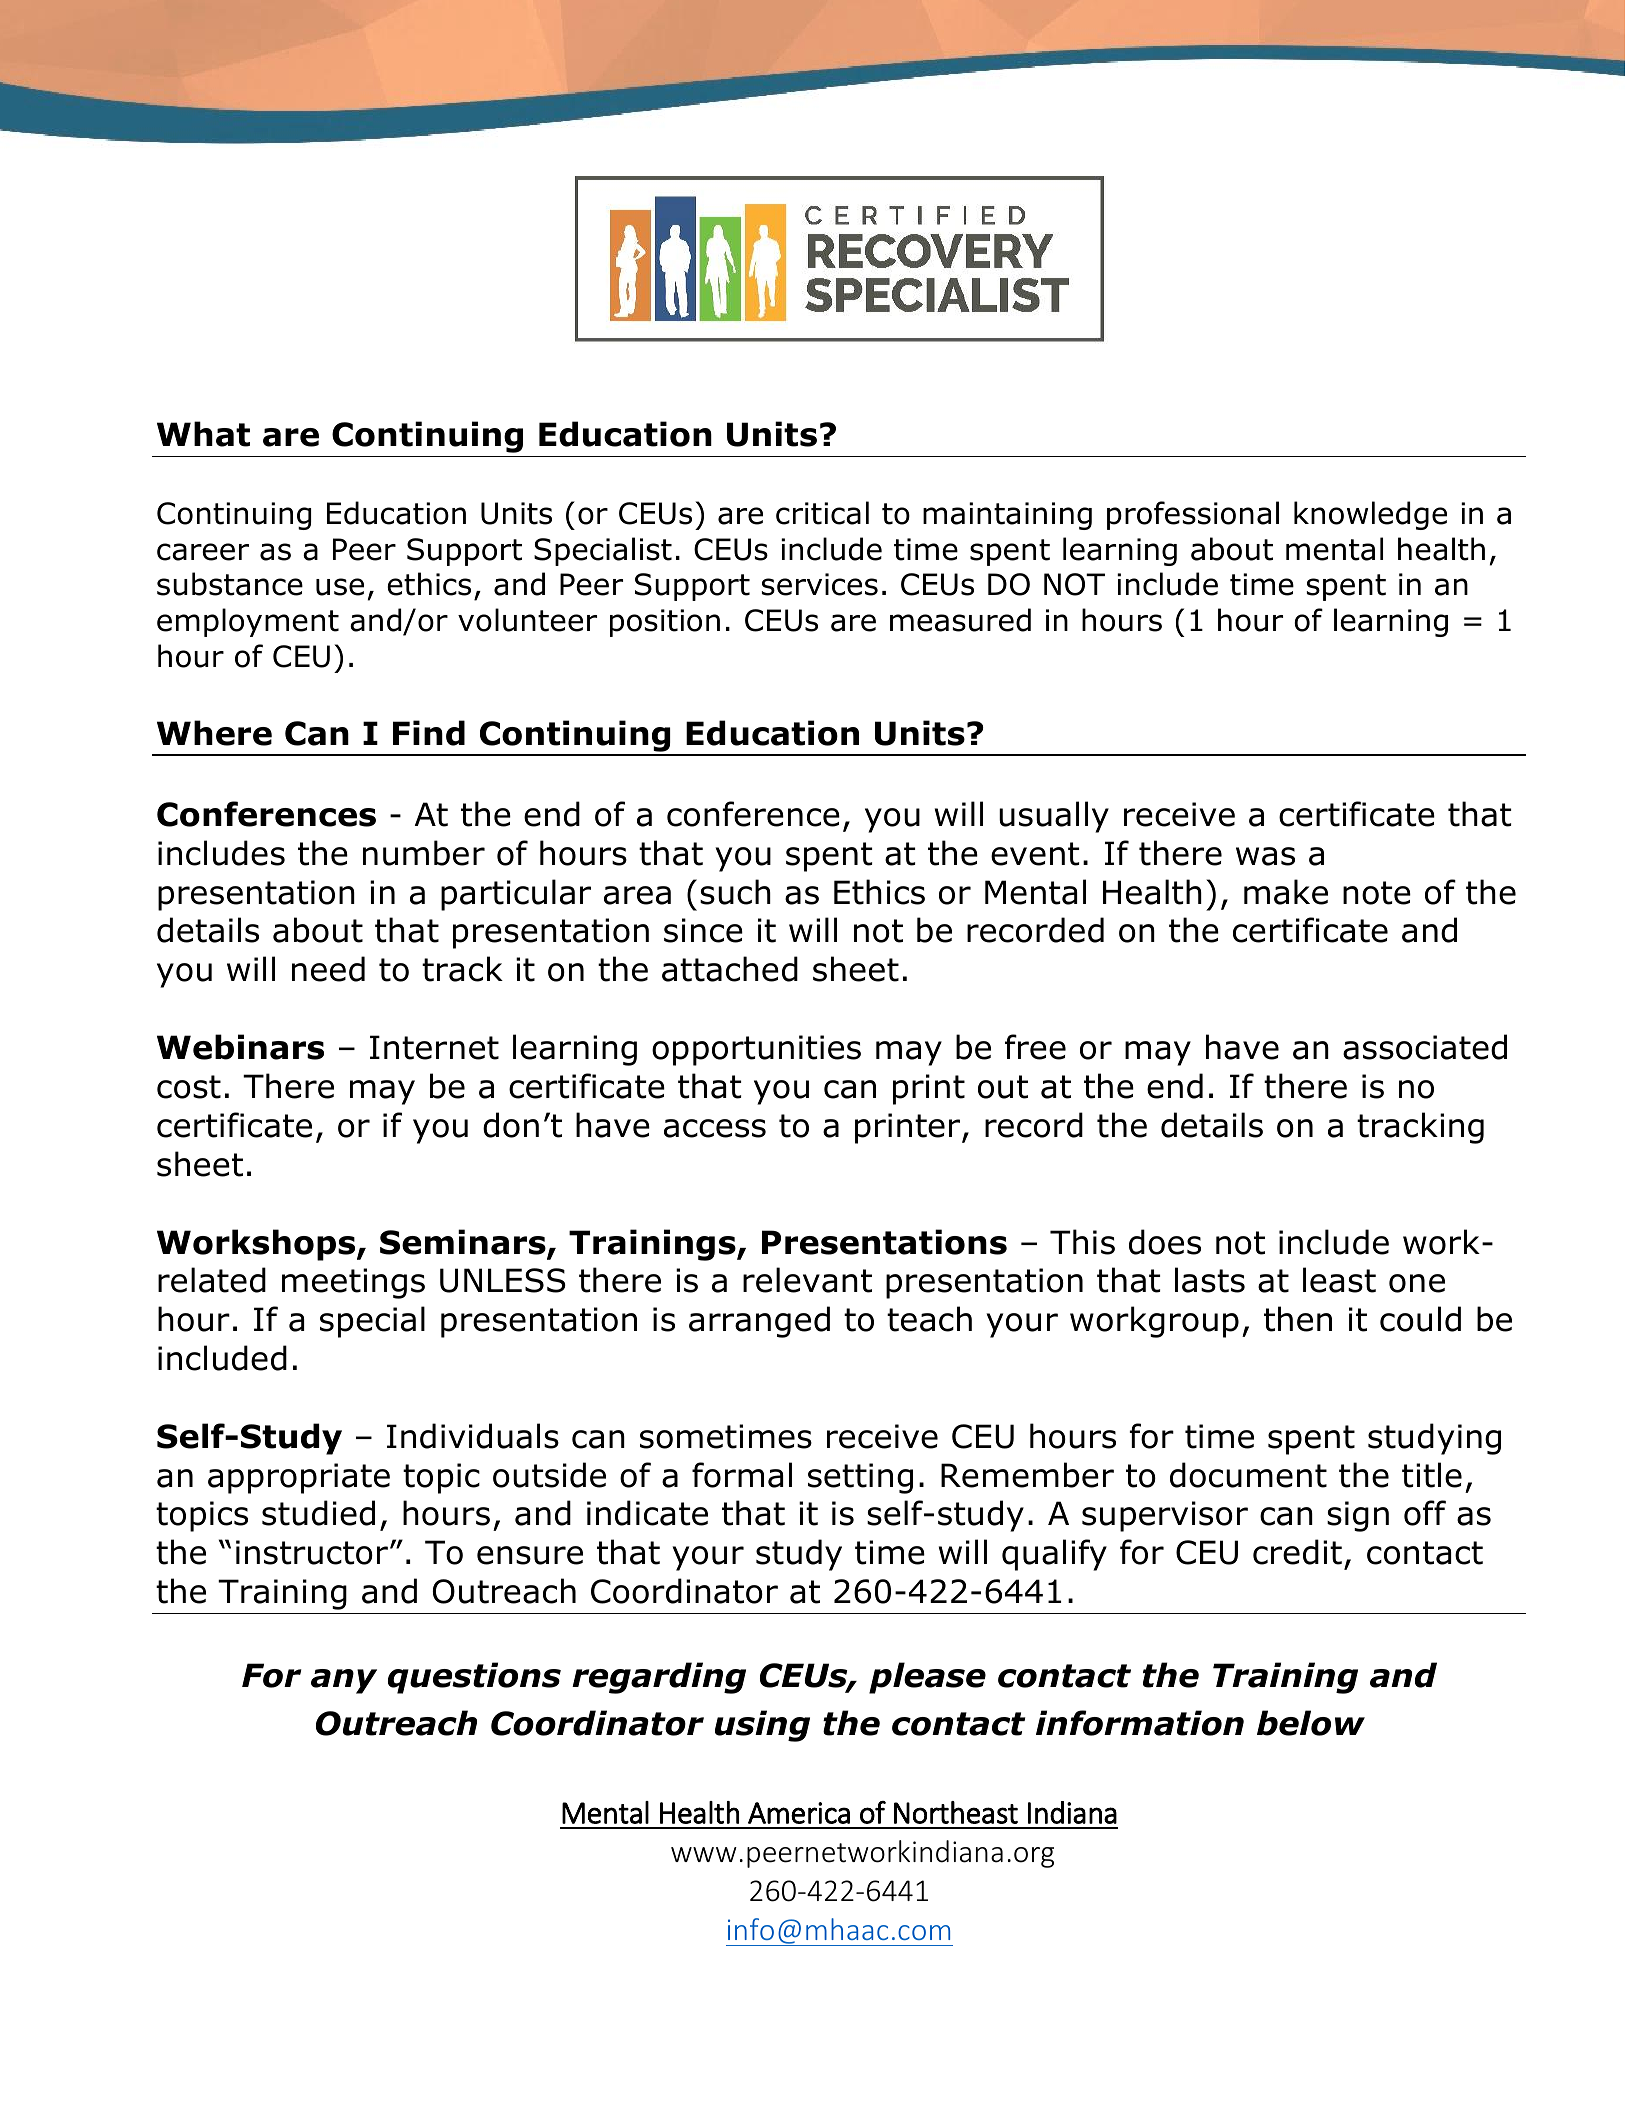 The image size is (1630, 2110). I want to click on knowledge, so click(1370, 515).
